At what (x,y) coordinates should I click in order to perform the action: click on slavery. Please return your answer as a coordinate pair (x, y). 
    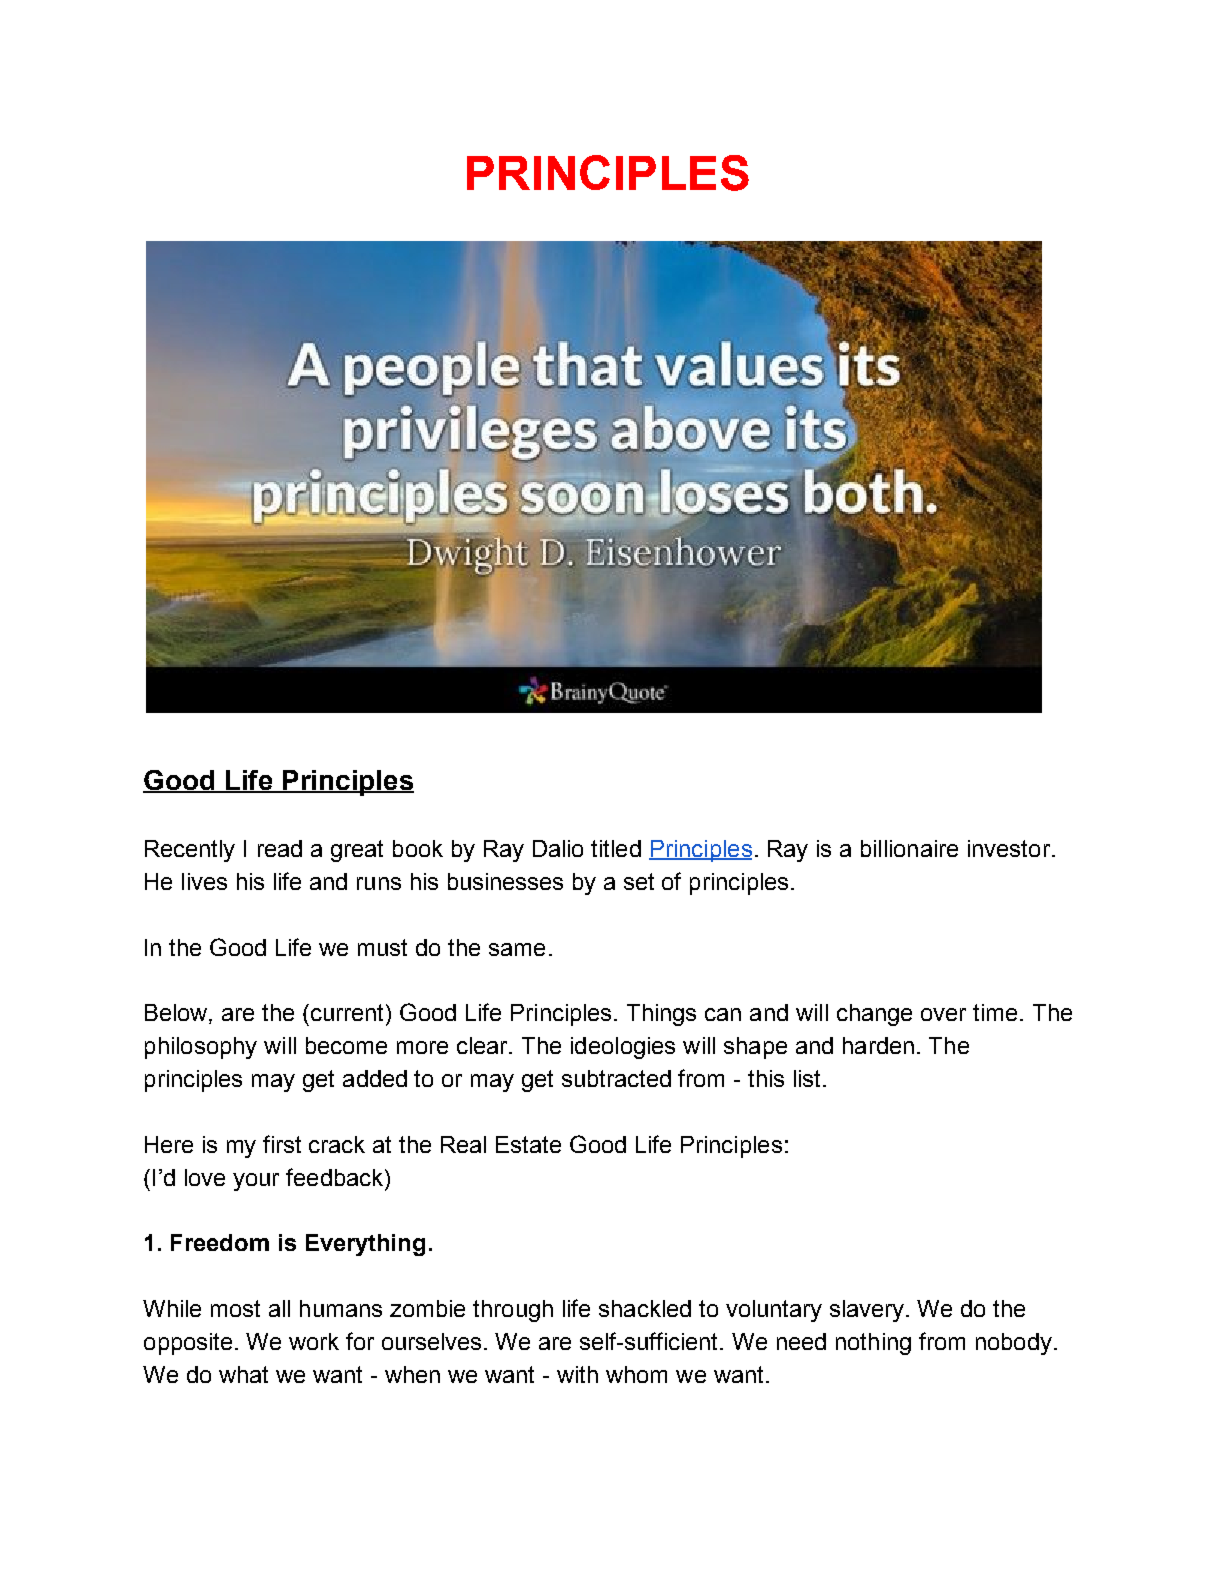
    Looking at the image, I should click on (868, 1311).
